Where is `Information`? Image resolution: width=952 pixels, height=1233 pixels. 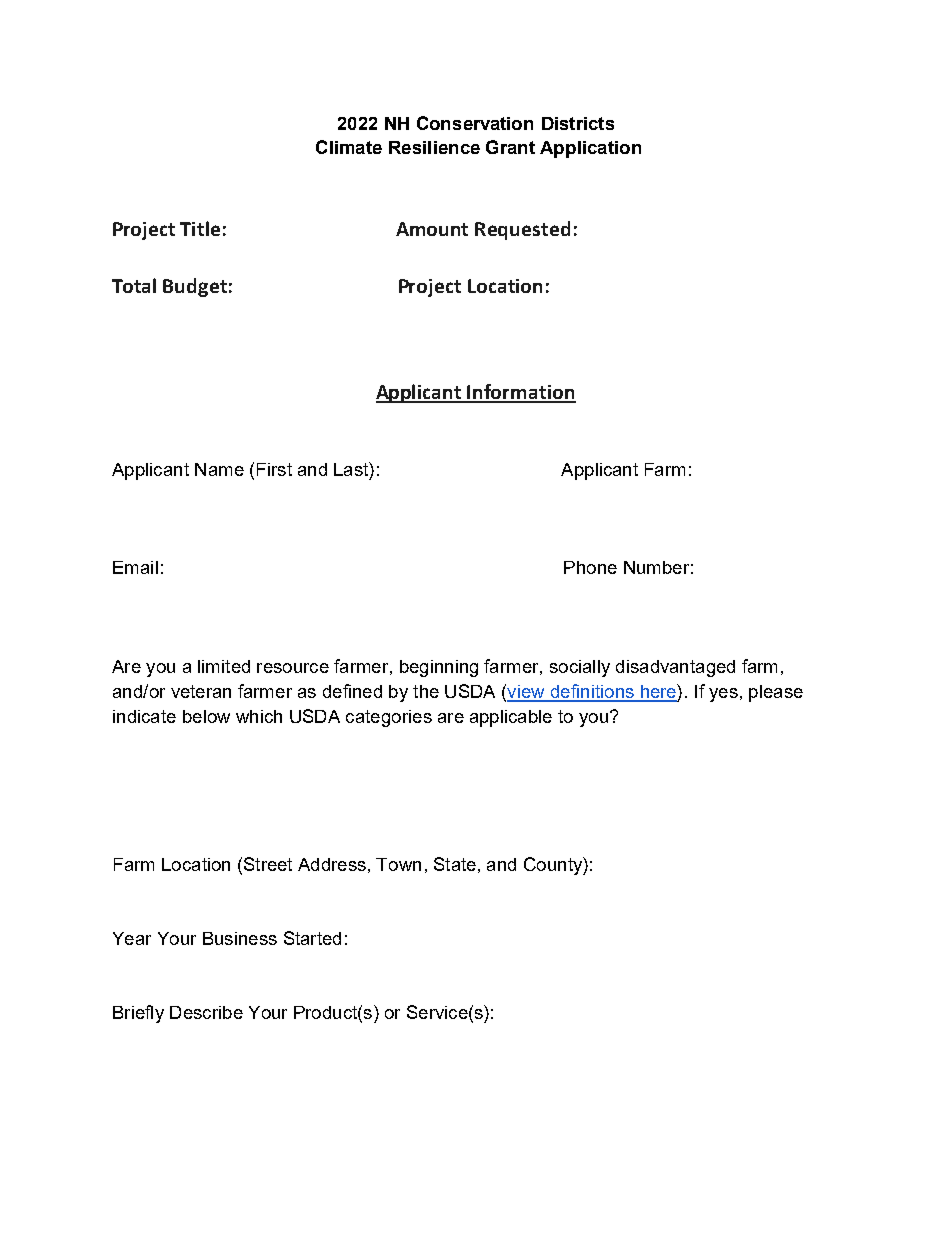
Information is located at coordinates (521, 393).
